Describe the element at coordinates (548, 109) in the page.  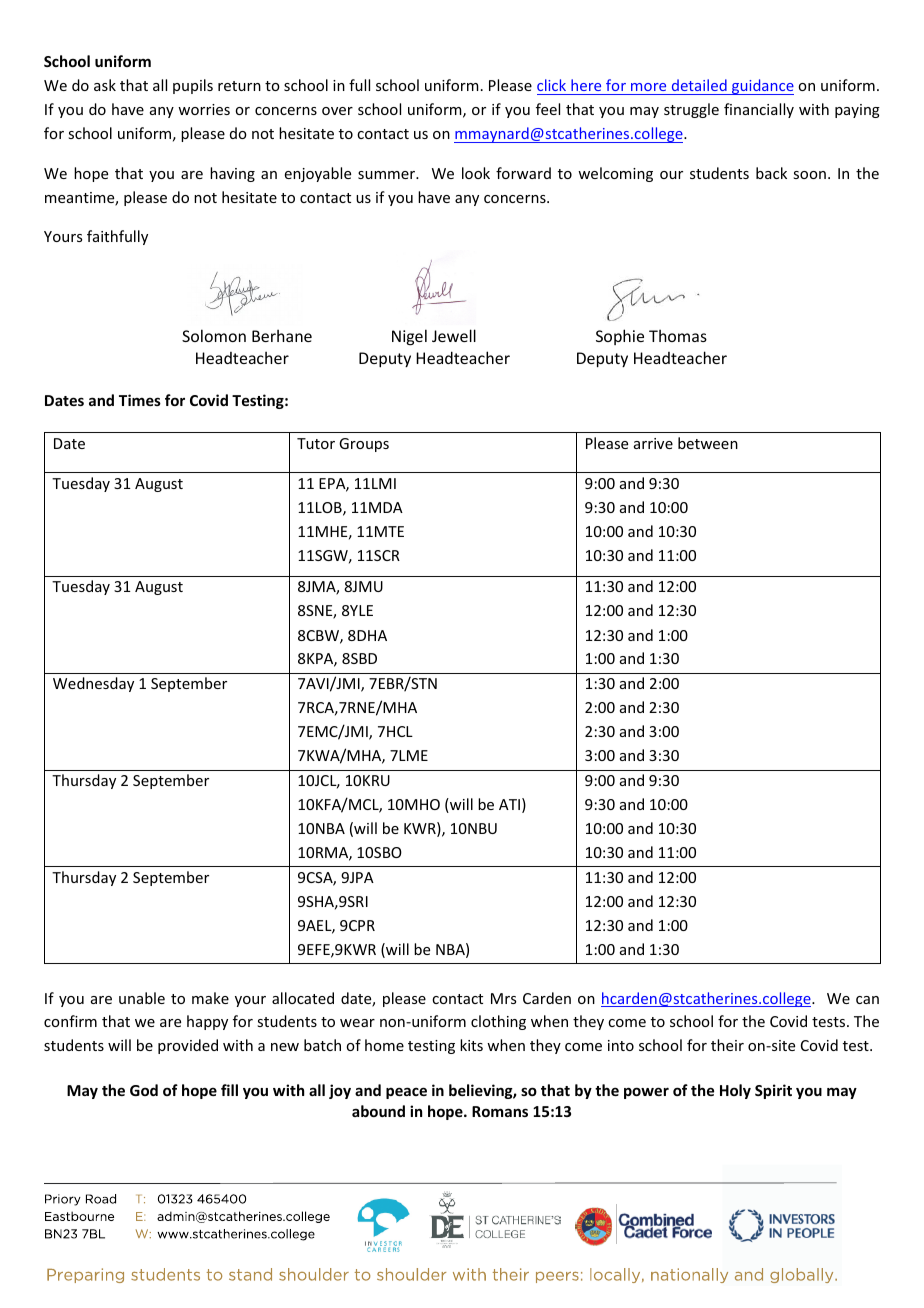
I see `feel` at that location.
